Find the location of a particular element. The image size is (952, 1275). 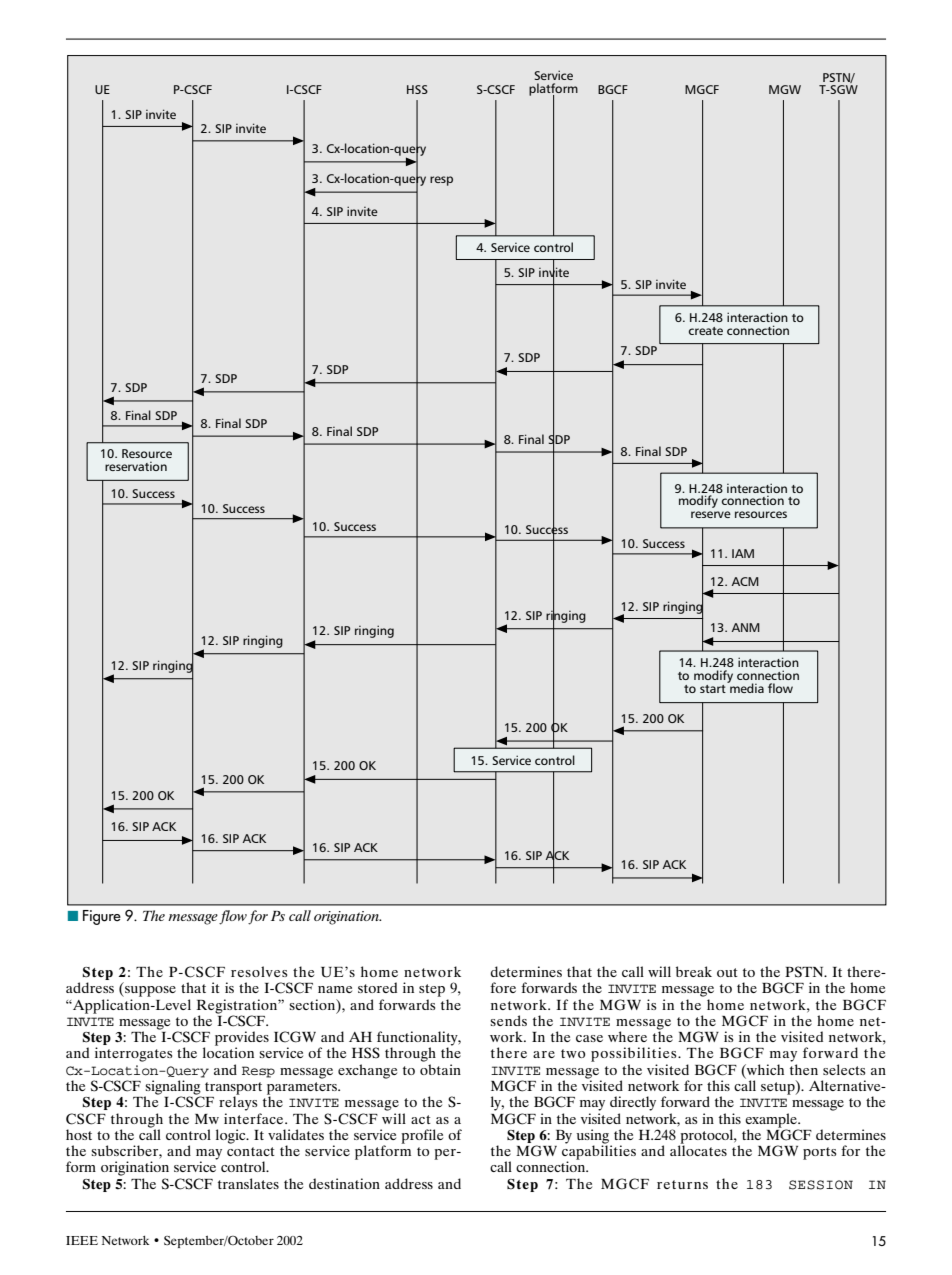

SESSION is located at coordinates (821, 1185).
